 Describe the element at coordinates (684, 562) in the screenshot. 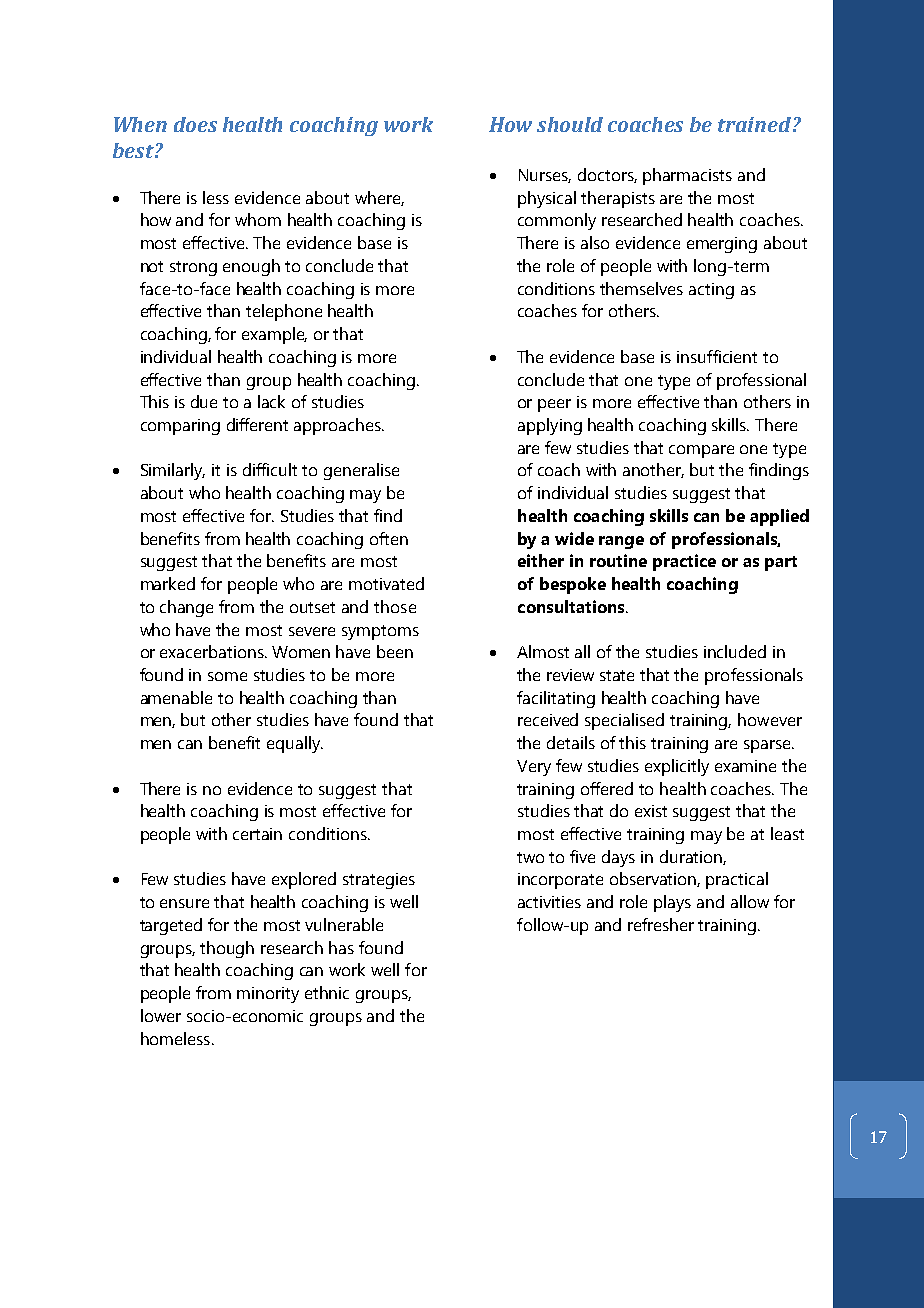

I see `practice` at that location.
